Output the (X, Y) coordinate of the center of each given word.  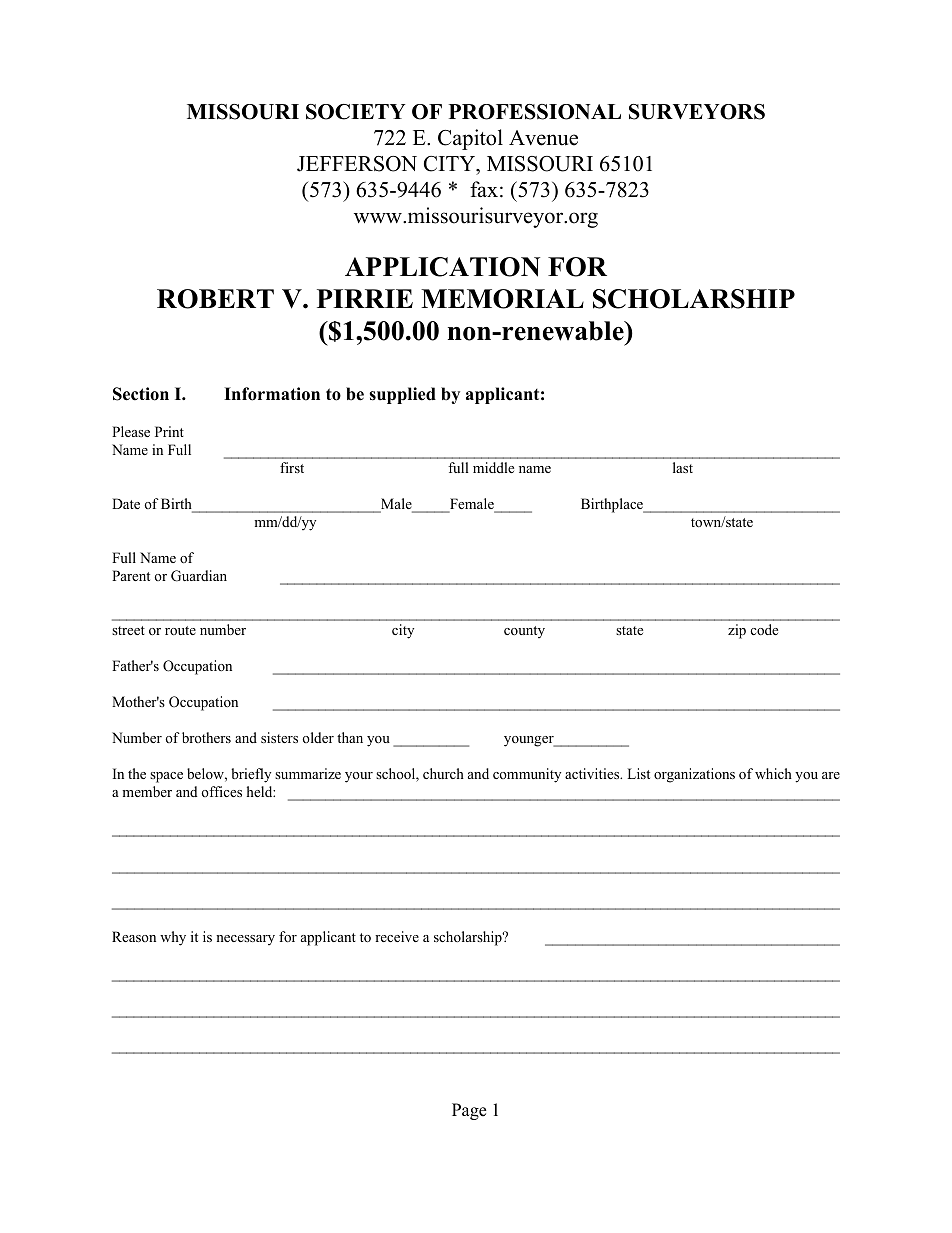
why (173, 938)
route (180, 630)
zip (737, 631)
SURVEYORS (697, 112)
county (524, 632)
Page (469, 1111)
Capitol (470, 139)
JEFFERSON (357, 164)
